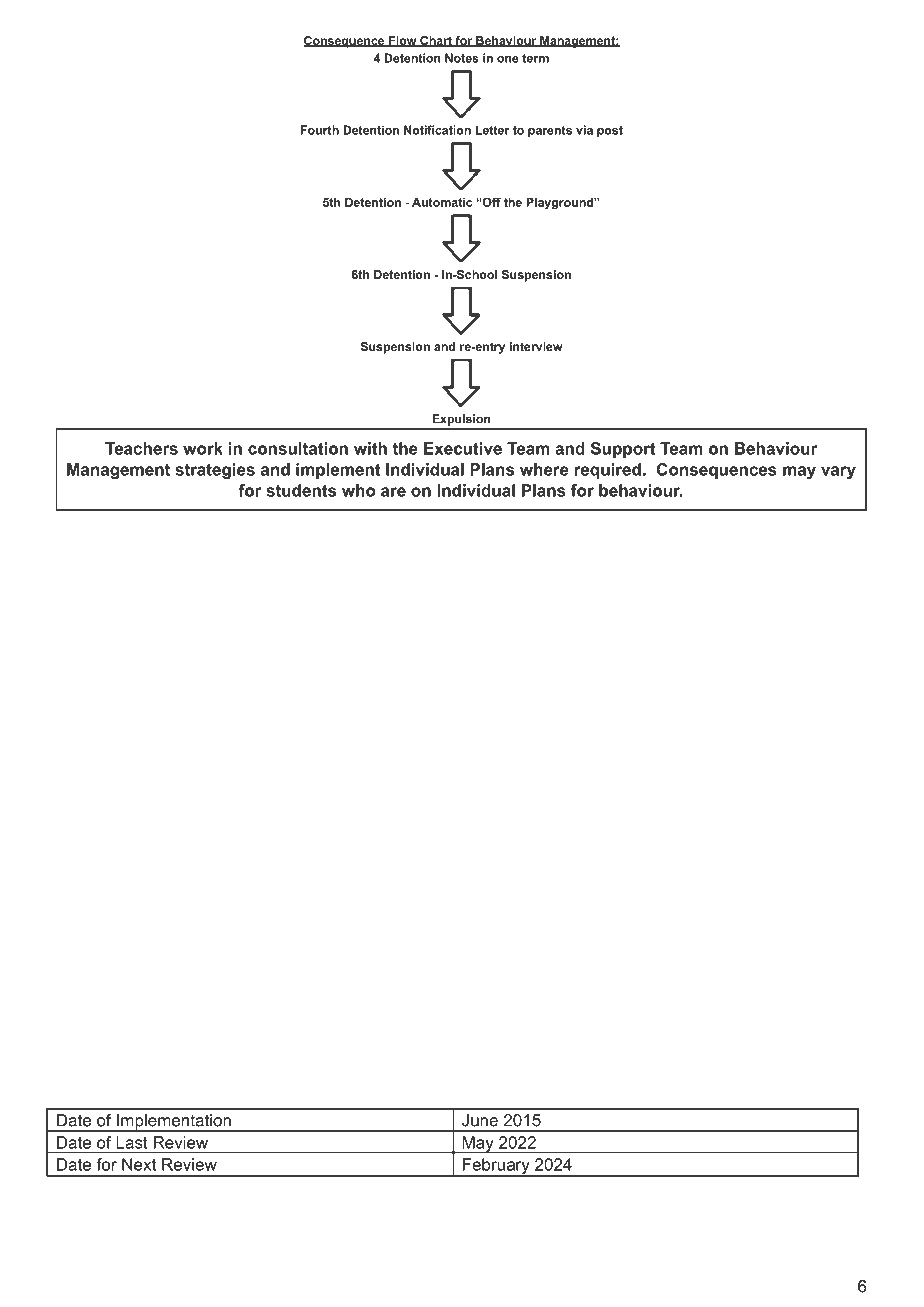 This screenshot has width=924, height=1307. Describe the element at coordinates (203, 448) in the screenshot. I see `work` at that location.
